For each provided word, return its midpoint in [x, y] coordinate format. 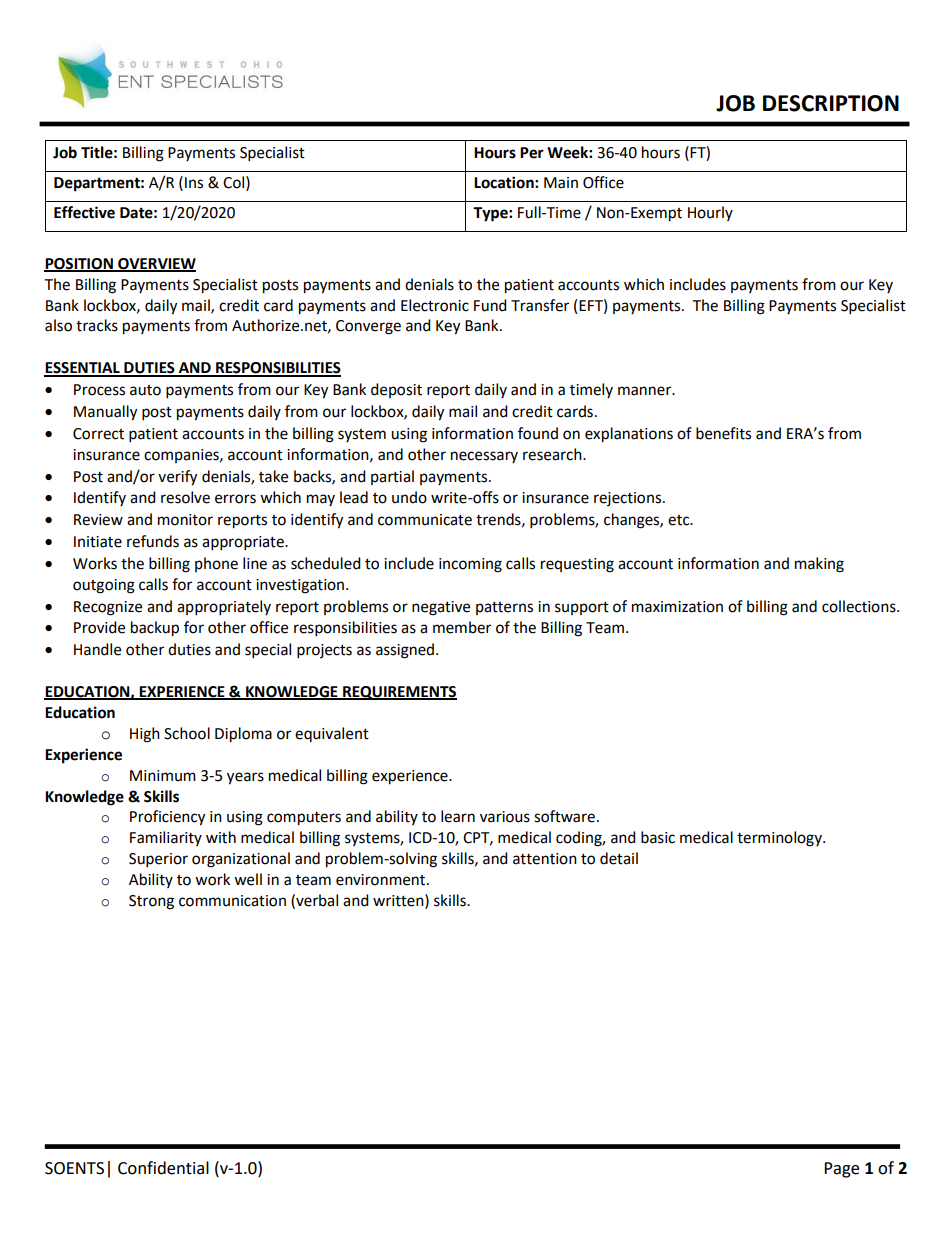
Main [561, 183]
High [145, 735]
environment [382, 880]
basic [658, 837]
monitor [185, 520]
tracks [97, 325]
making [819, 565]
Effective [84, 212]
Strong [151, 902]
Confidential [163, 1168]
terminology [780, 839]
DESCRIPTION [831, 103]
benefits [723, 433]
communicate [425, 520]
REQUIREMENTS [399, 693]
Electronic [435, 305]
